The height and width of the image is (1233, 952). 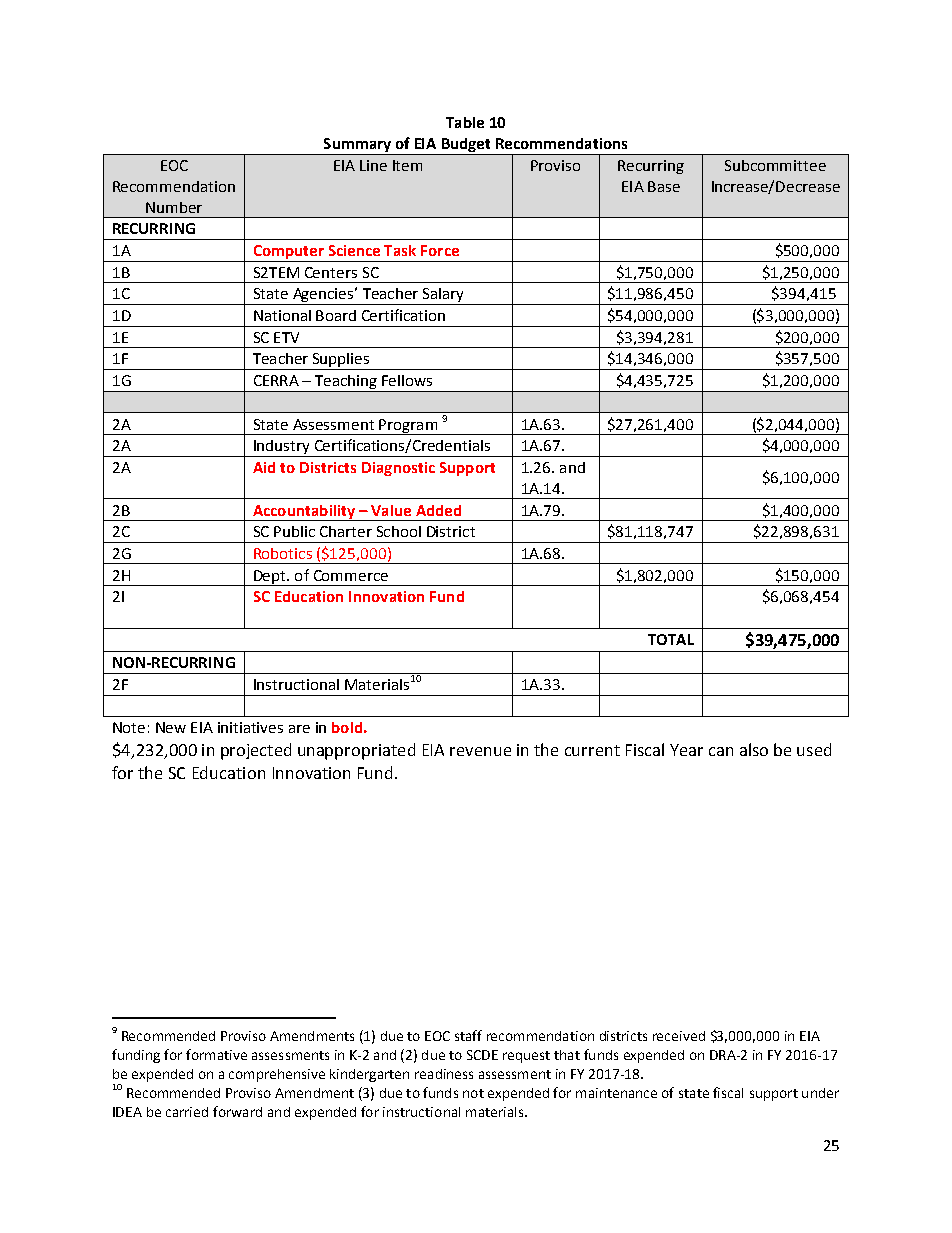 I want to click on Subcommittee, so click(x=775, y=165).
